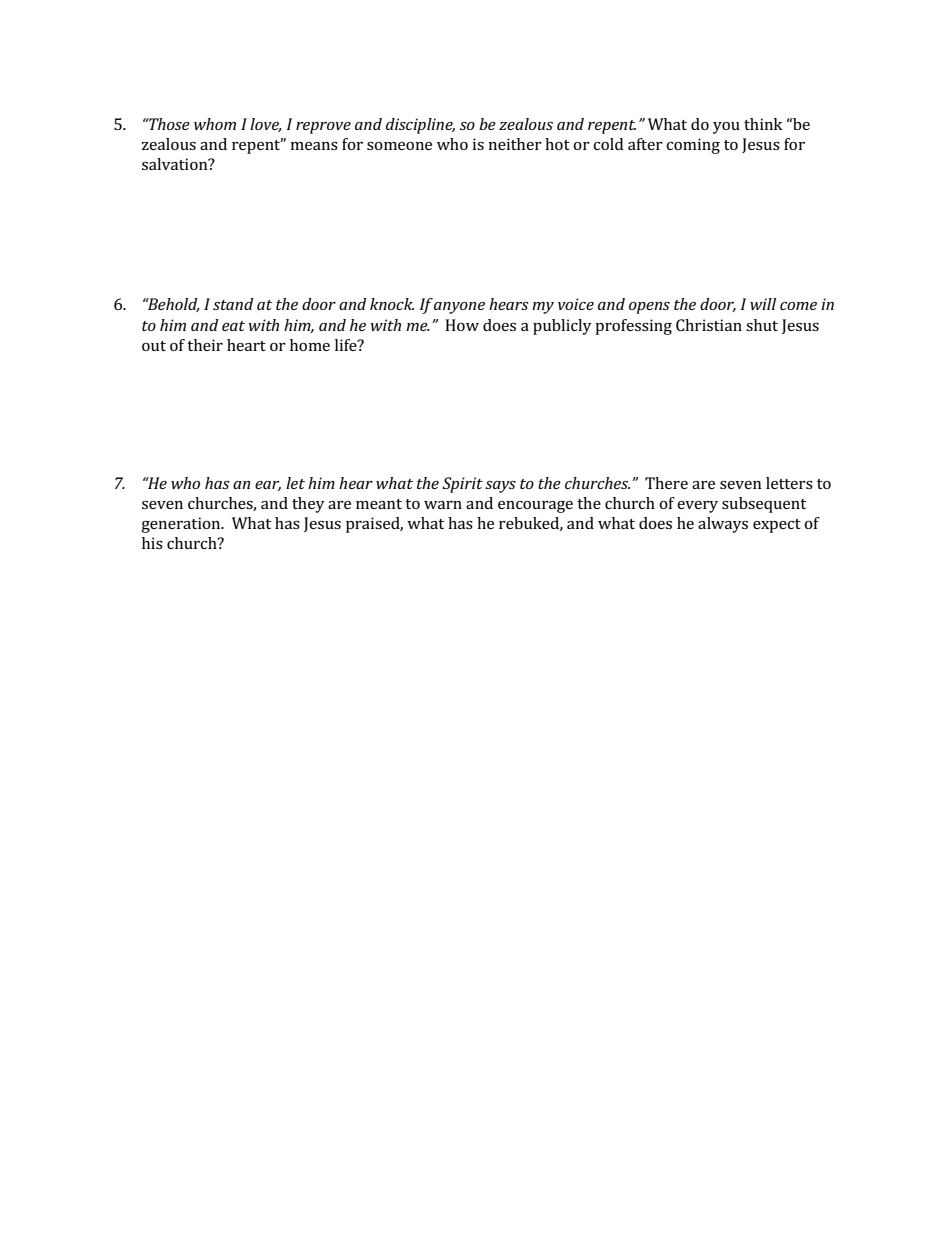 This image has height=1233, width=952. I want to click on always, so click(723, 525).
